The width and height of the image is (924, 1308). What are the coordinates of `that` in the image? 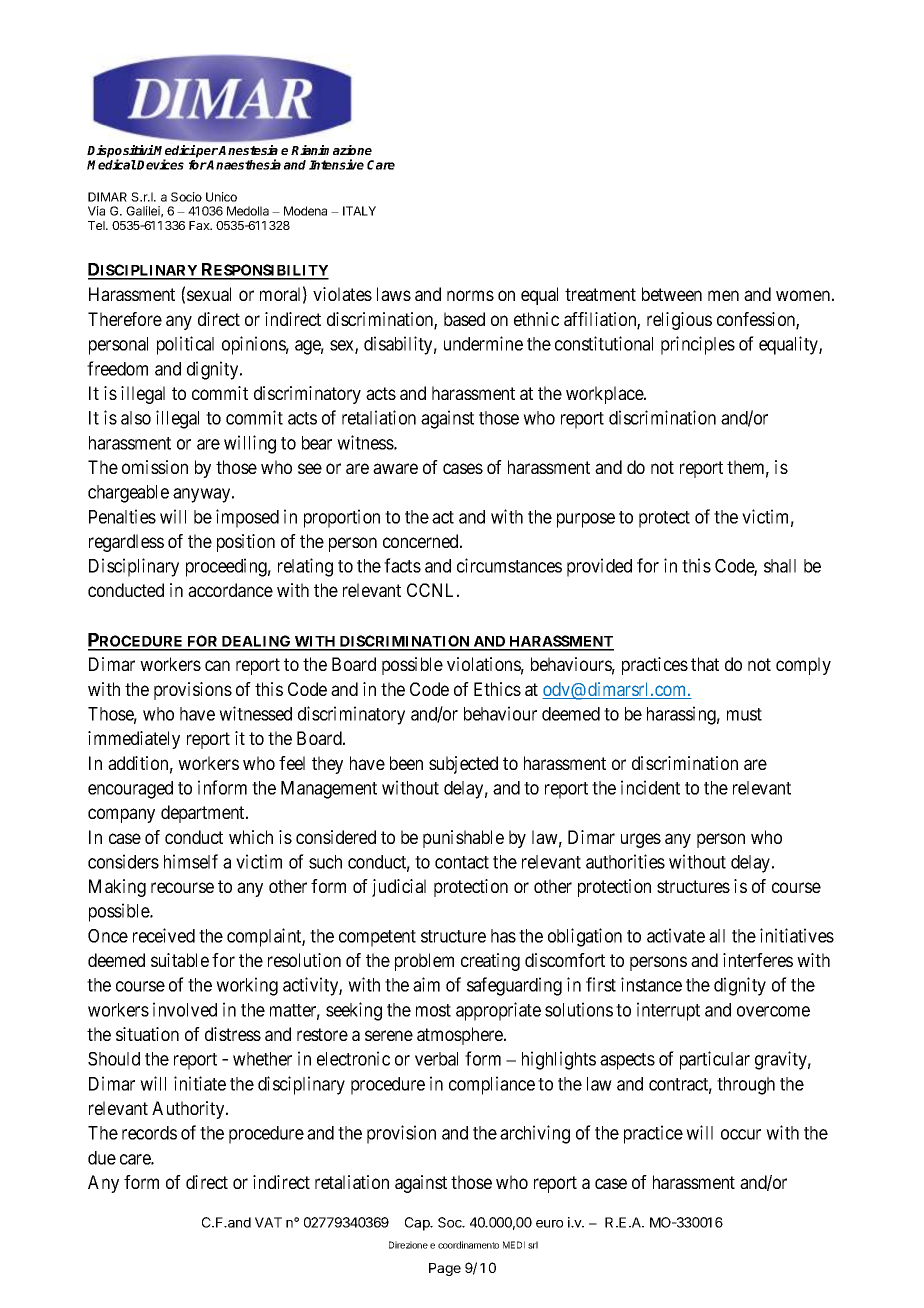 It's located at (705, 664).
